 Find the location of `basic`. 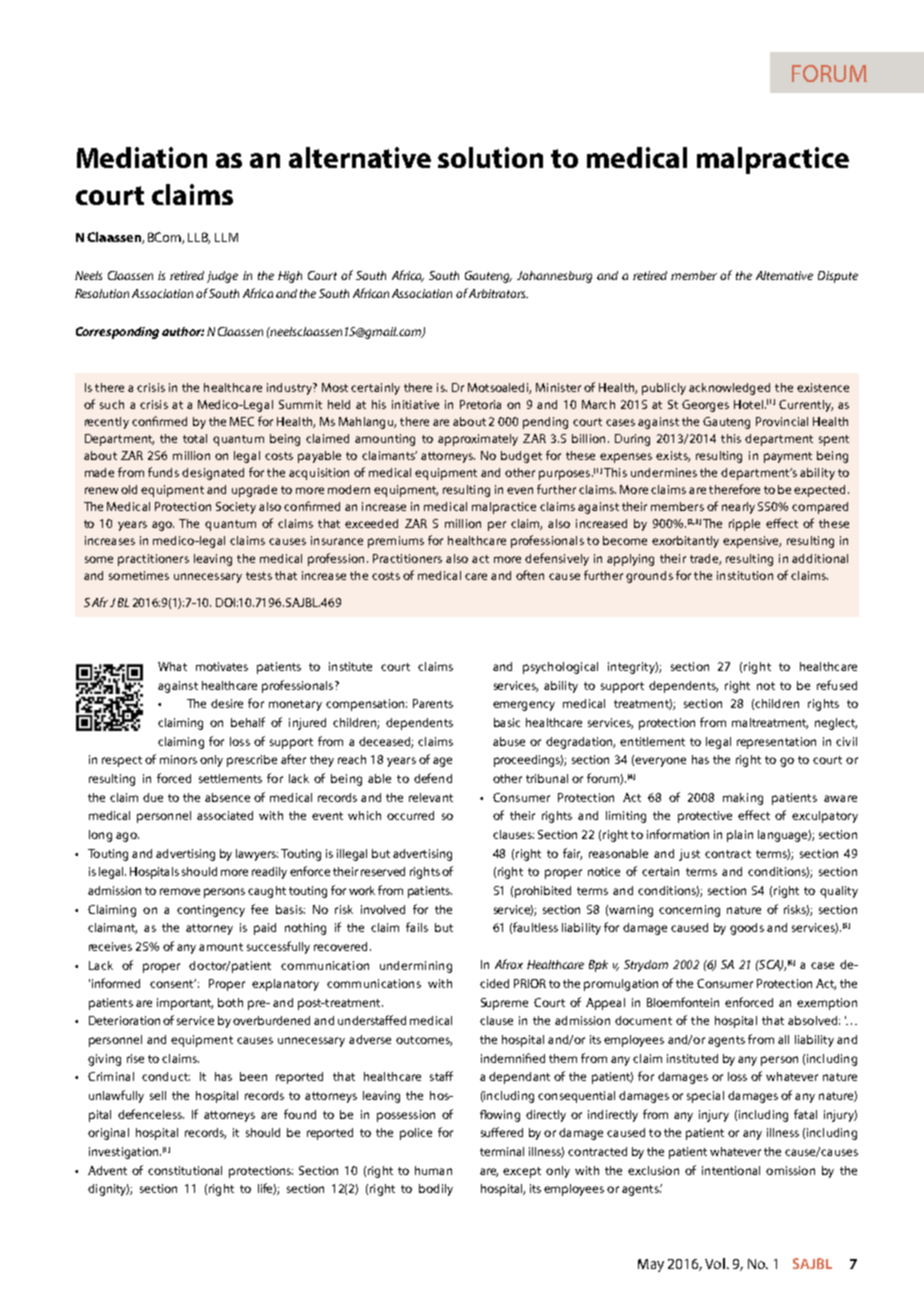

basic is located at coordinates (507, 722).
